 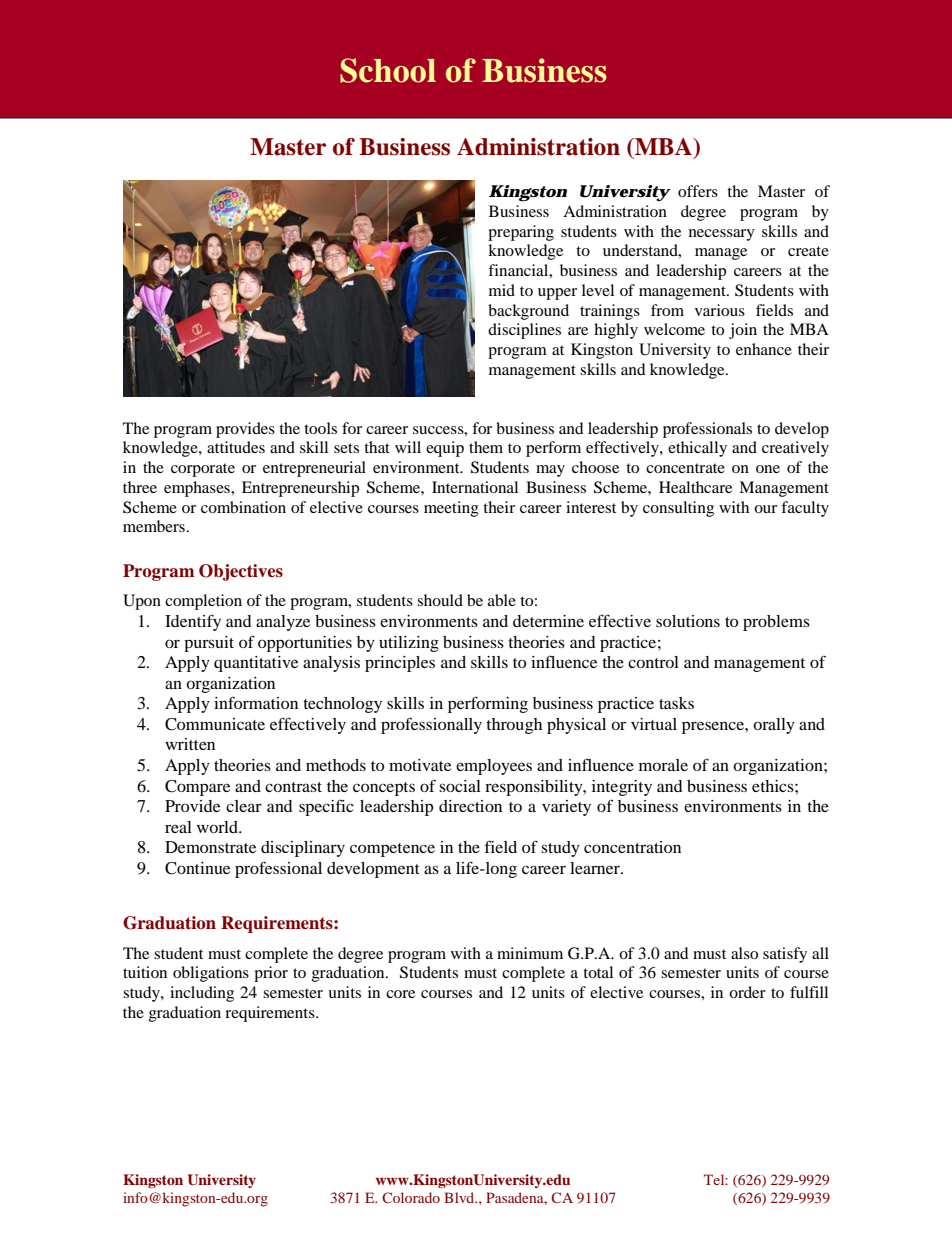 What do you see at coordinates (698, 191) in the image?
I see `offers` at bounding box center [698, 191].
